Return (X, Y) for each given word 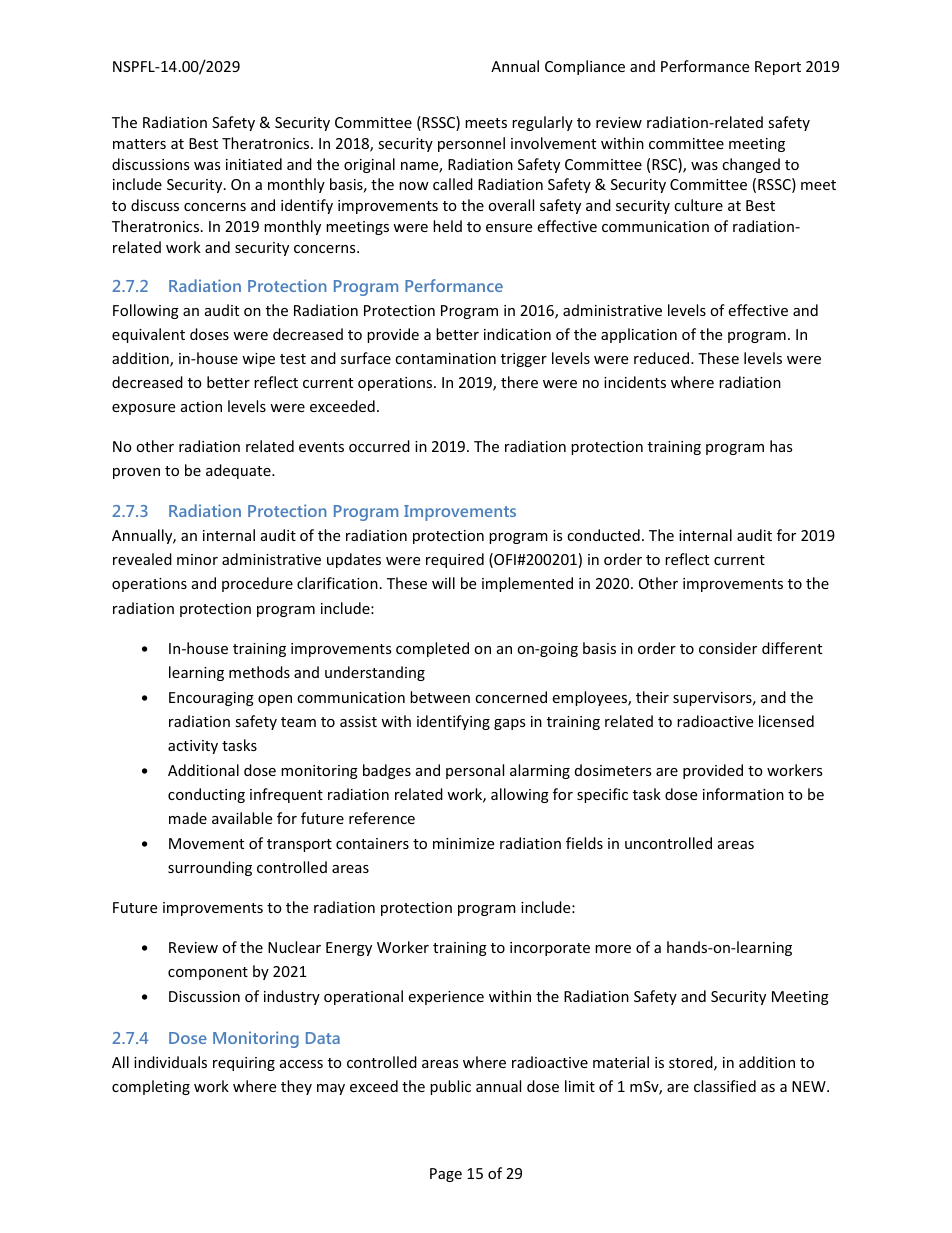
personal (475, 771)
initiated (254, 164)
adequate (239, 471)
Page (446, 1175)
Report (778, 68)
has (781, 446)
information (743, 794)
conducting (206, 795)
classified (725, 1086)
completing (151, 1087)
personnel (471, 144)
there (519, 382)
